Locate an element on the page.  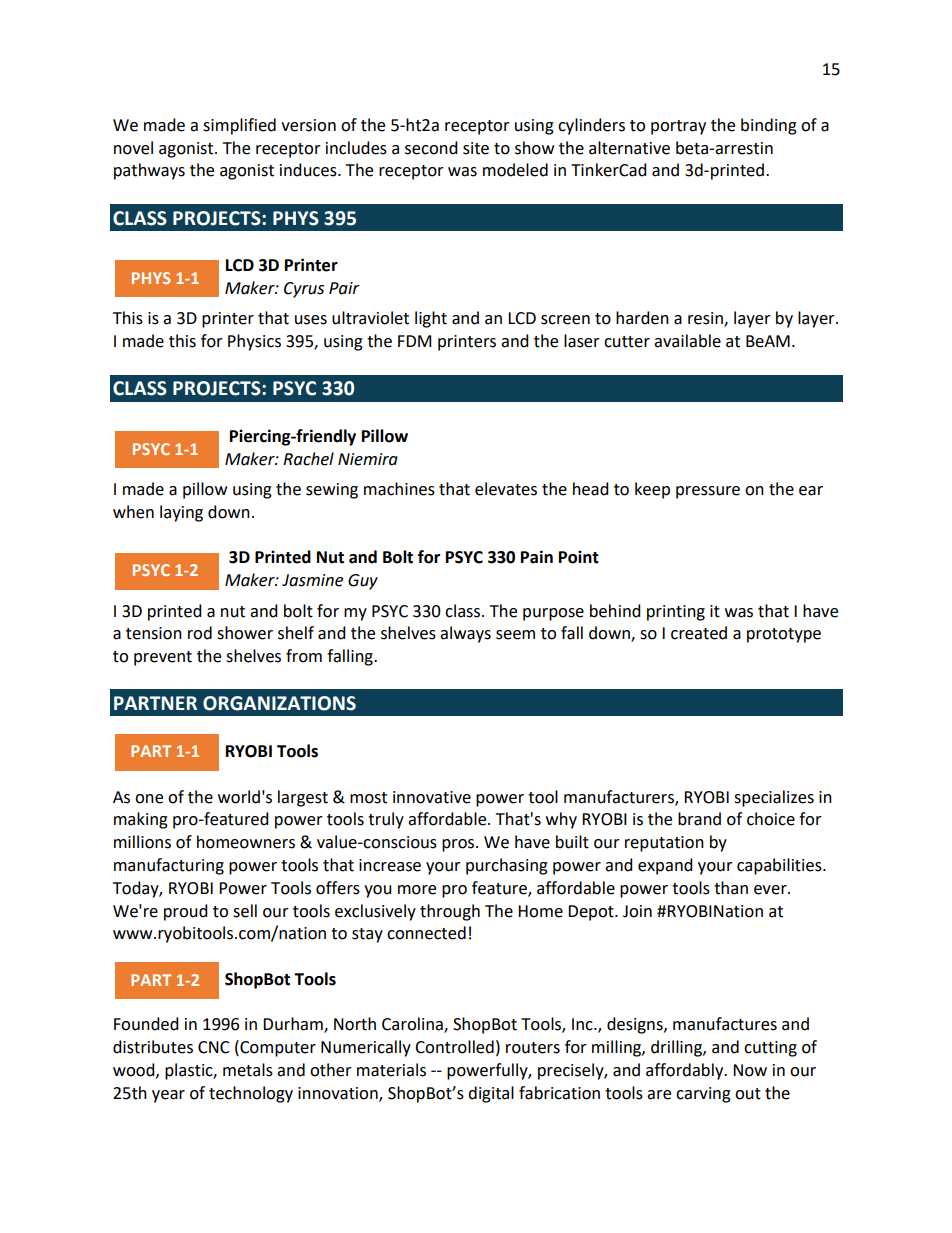
simplified is located at coordinates (239, 126).
